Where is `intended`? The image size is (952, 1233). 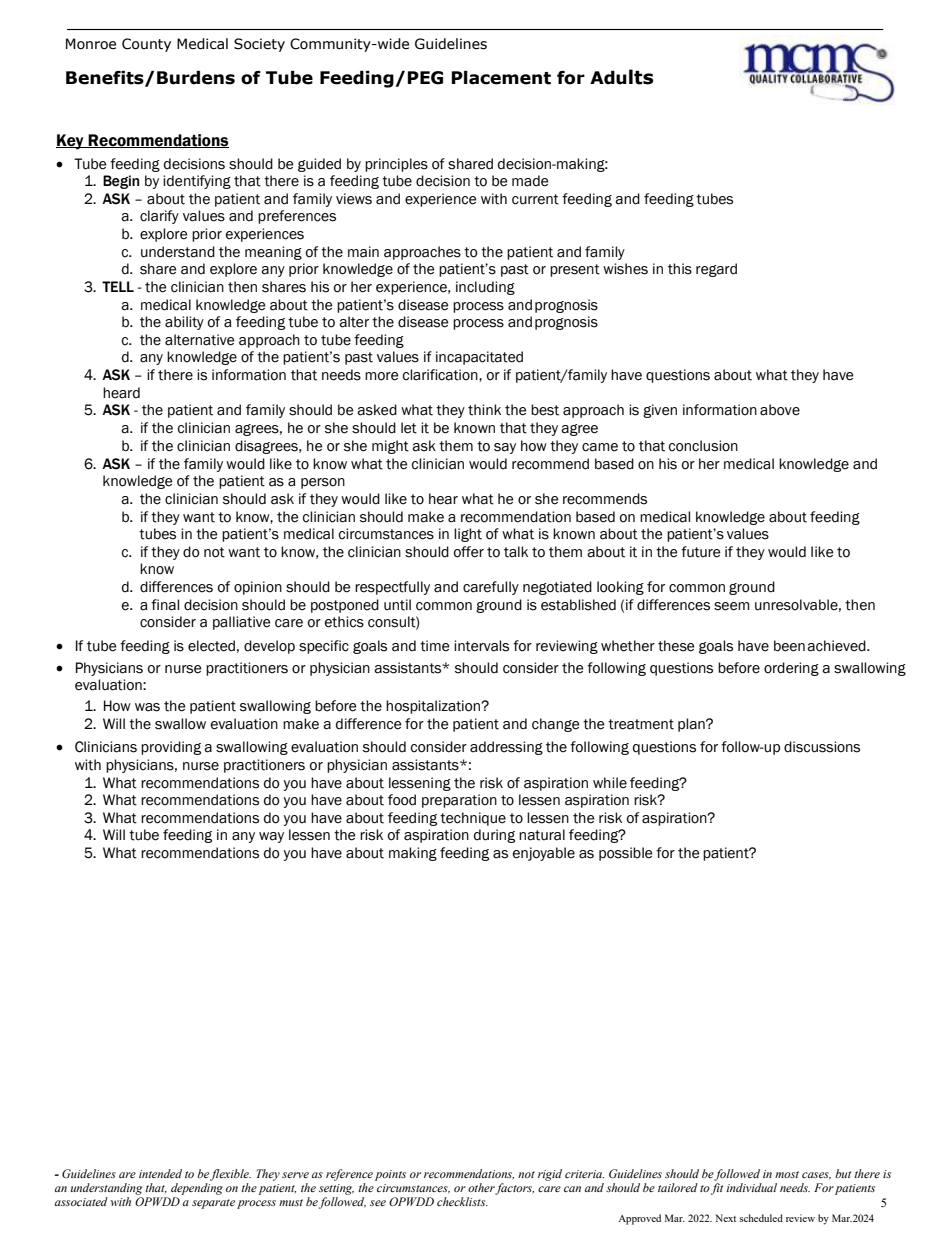
intended is located at coordinates (160, 1173).
